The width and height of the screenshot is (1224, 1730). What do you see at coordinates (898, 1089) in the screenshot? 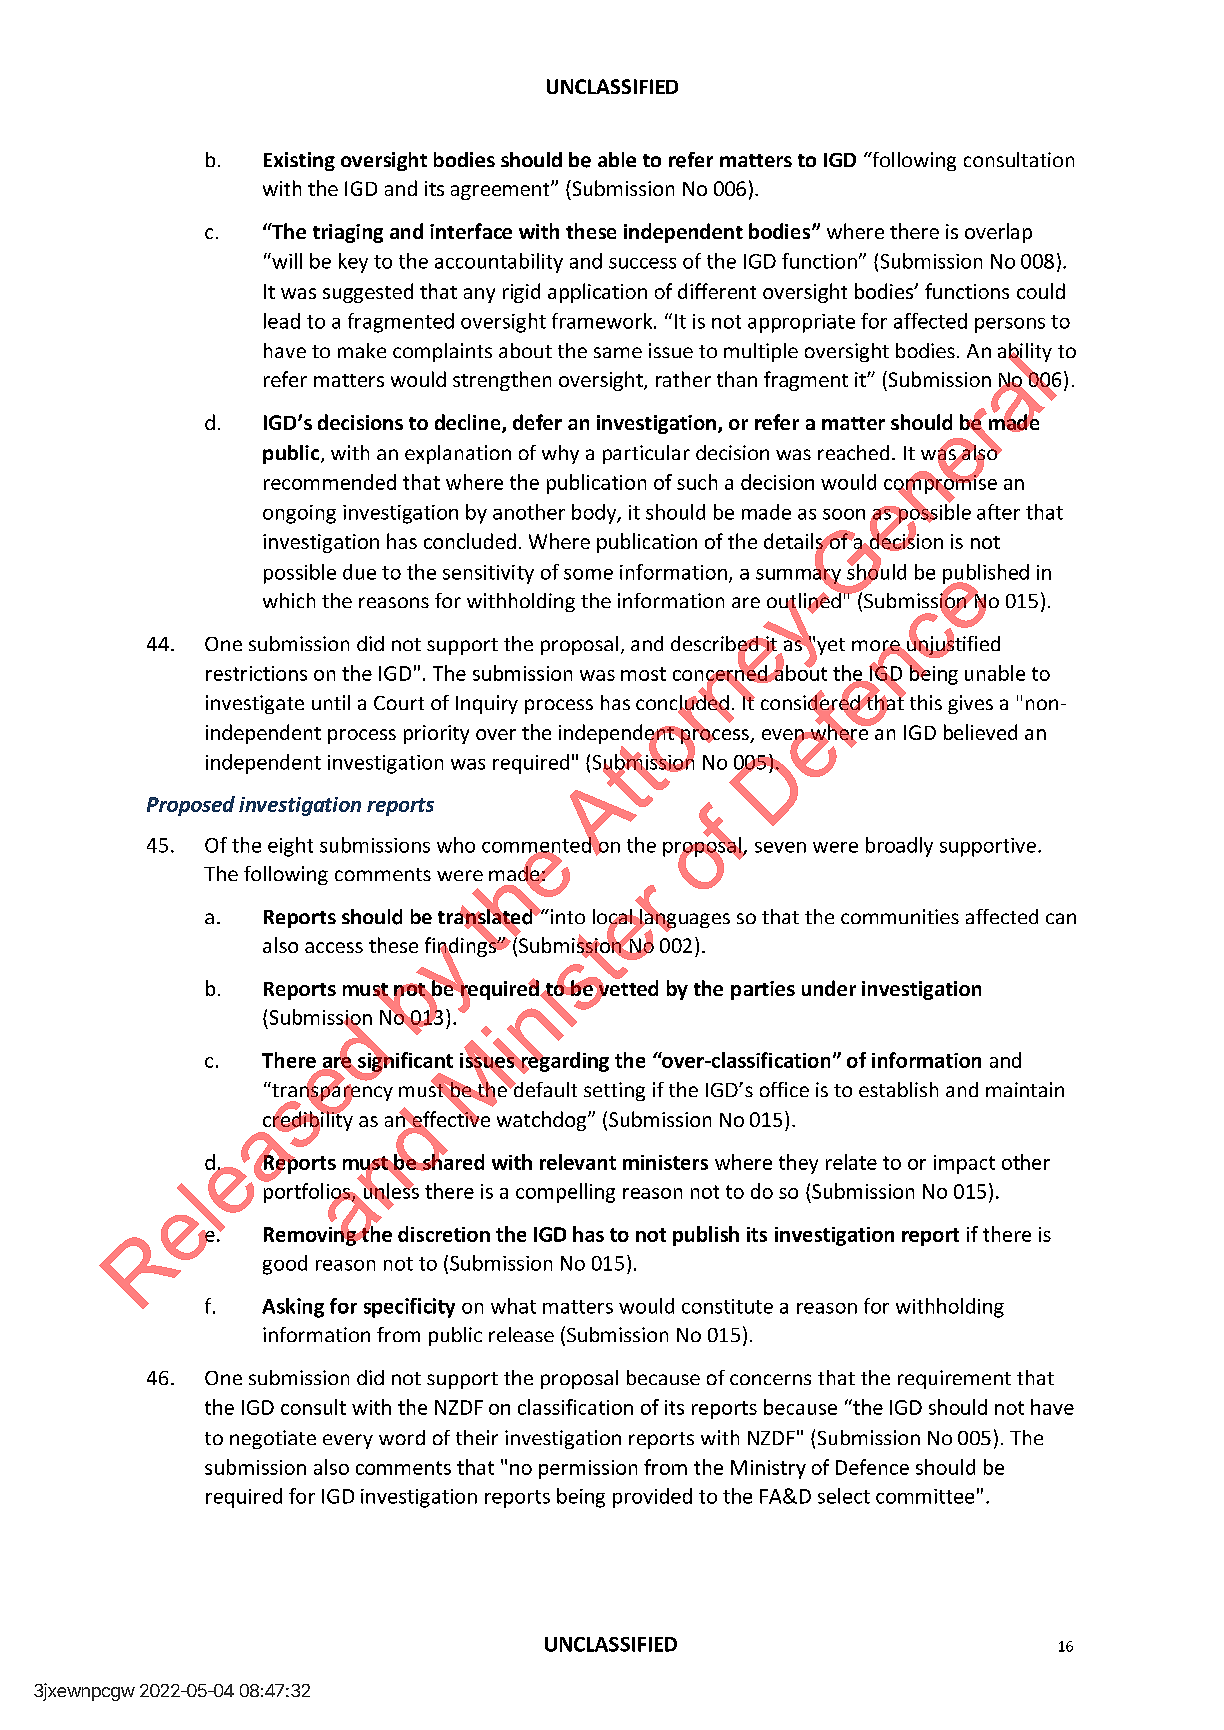
I see `establish` at bounding box center [898, 1089].
